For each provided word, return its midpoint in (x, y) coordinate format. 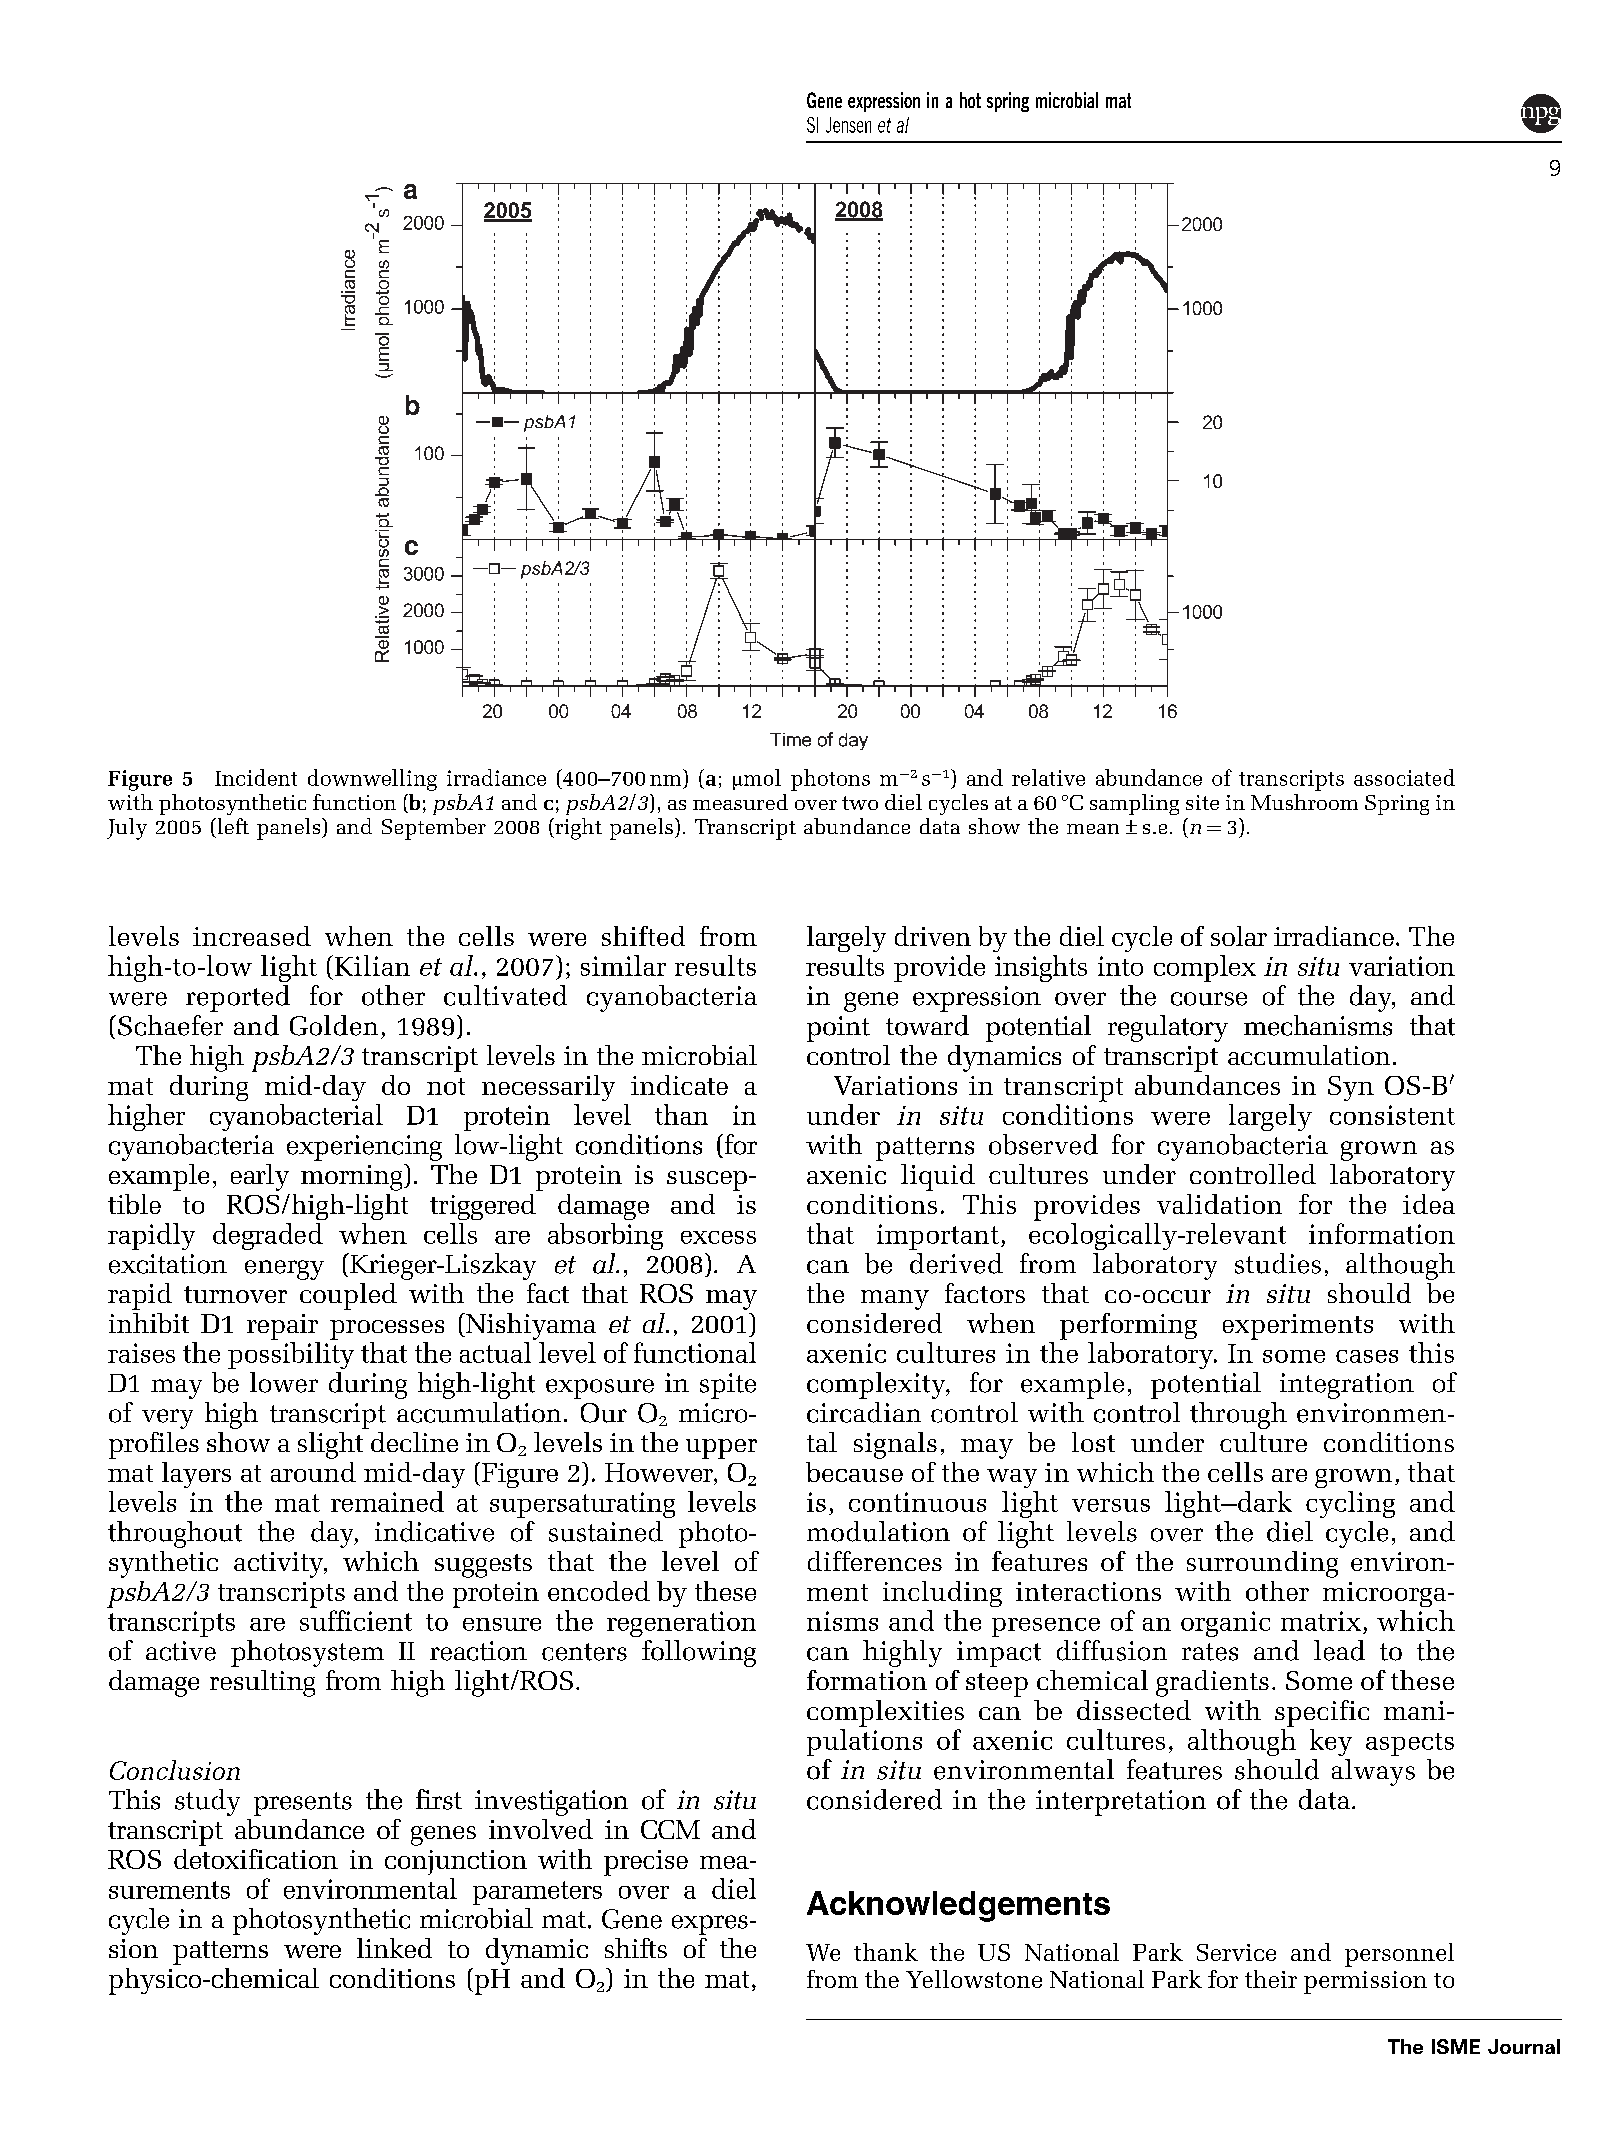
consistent (1392, 1115)
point (838, 1029)
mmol (757, 779)
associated (1404, 777)
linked (394, 1948)
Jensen (848, 125)
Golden (334, 1025)
